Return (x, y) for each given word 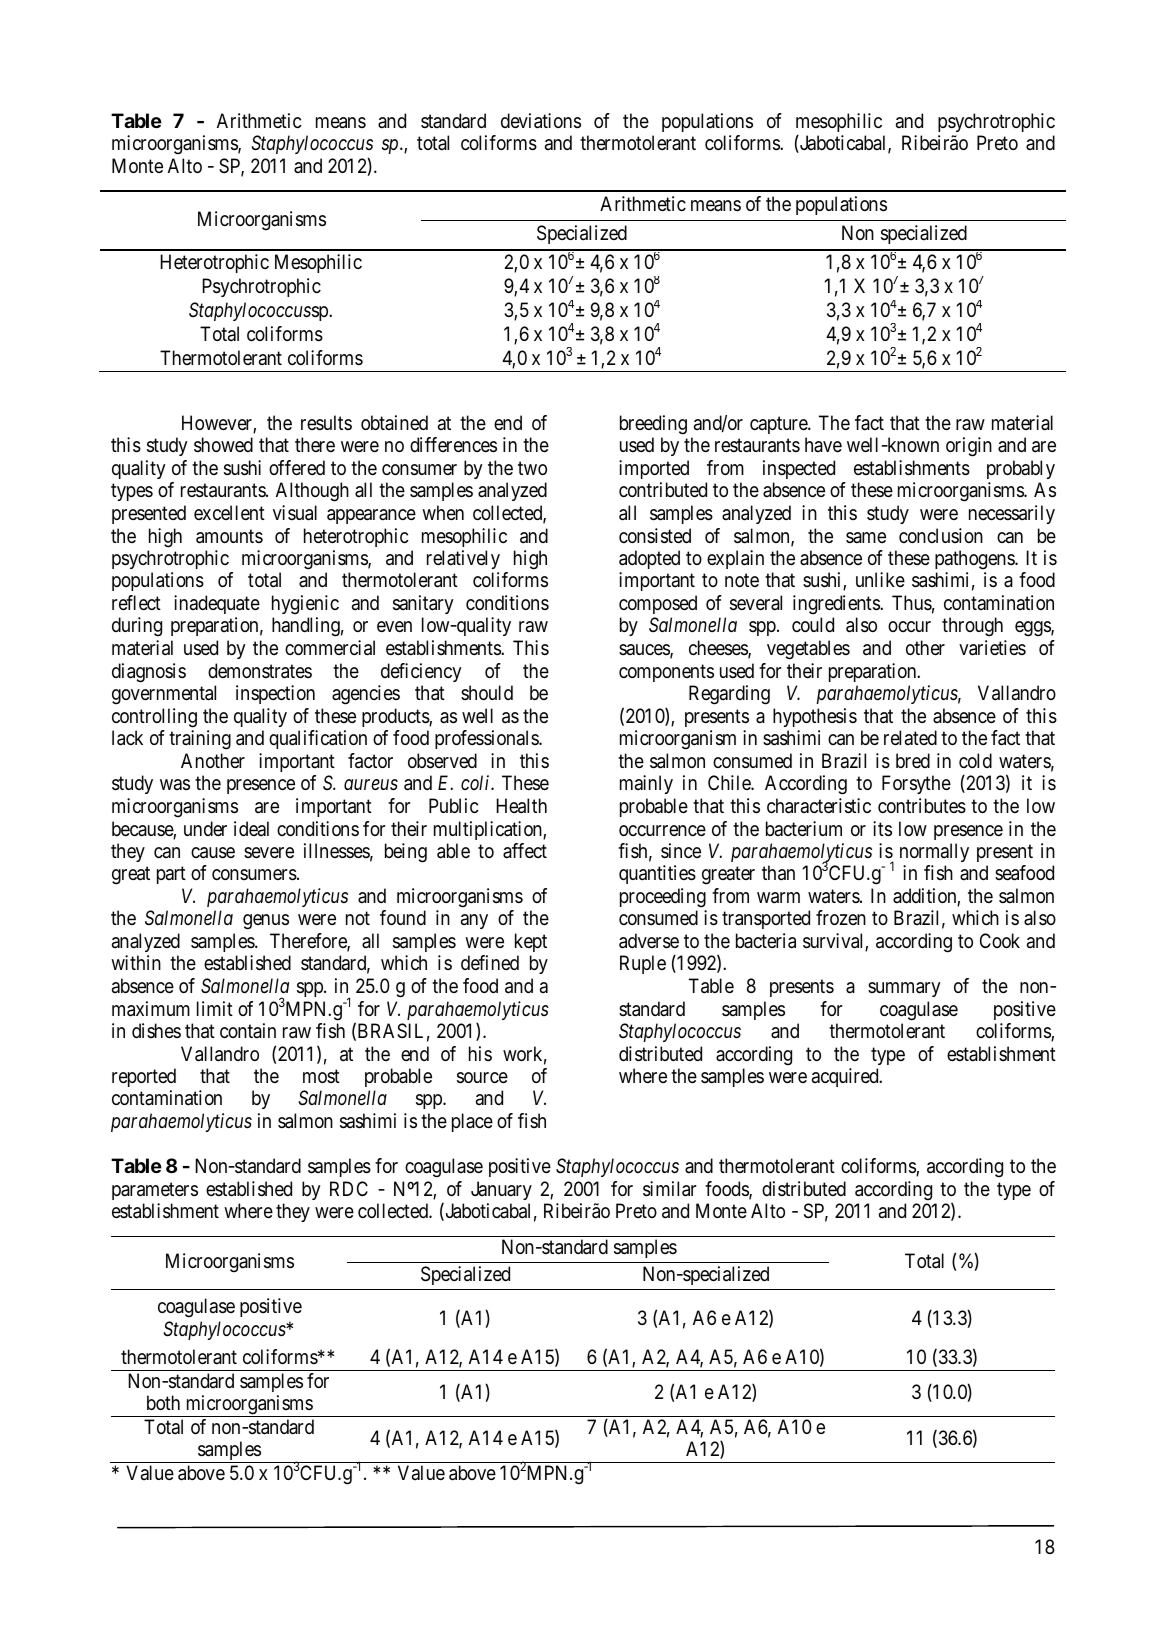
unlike (880, 580)
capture (779, 425)
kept (531, 942)
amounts (229, 536)
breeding (653, 425)
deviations (541, 121)
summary (904, 989)
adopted (649, 559)
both (163, 1402)
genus (266, 922)
